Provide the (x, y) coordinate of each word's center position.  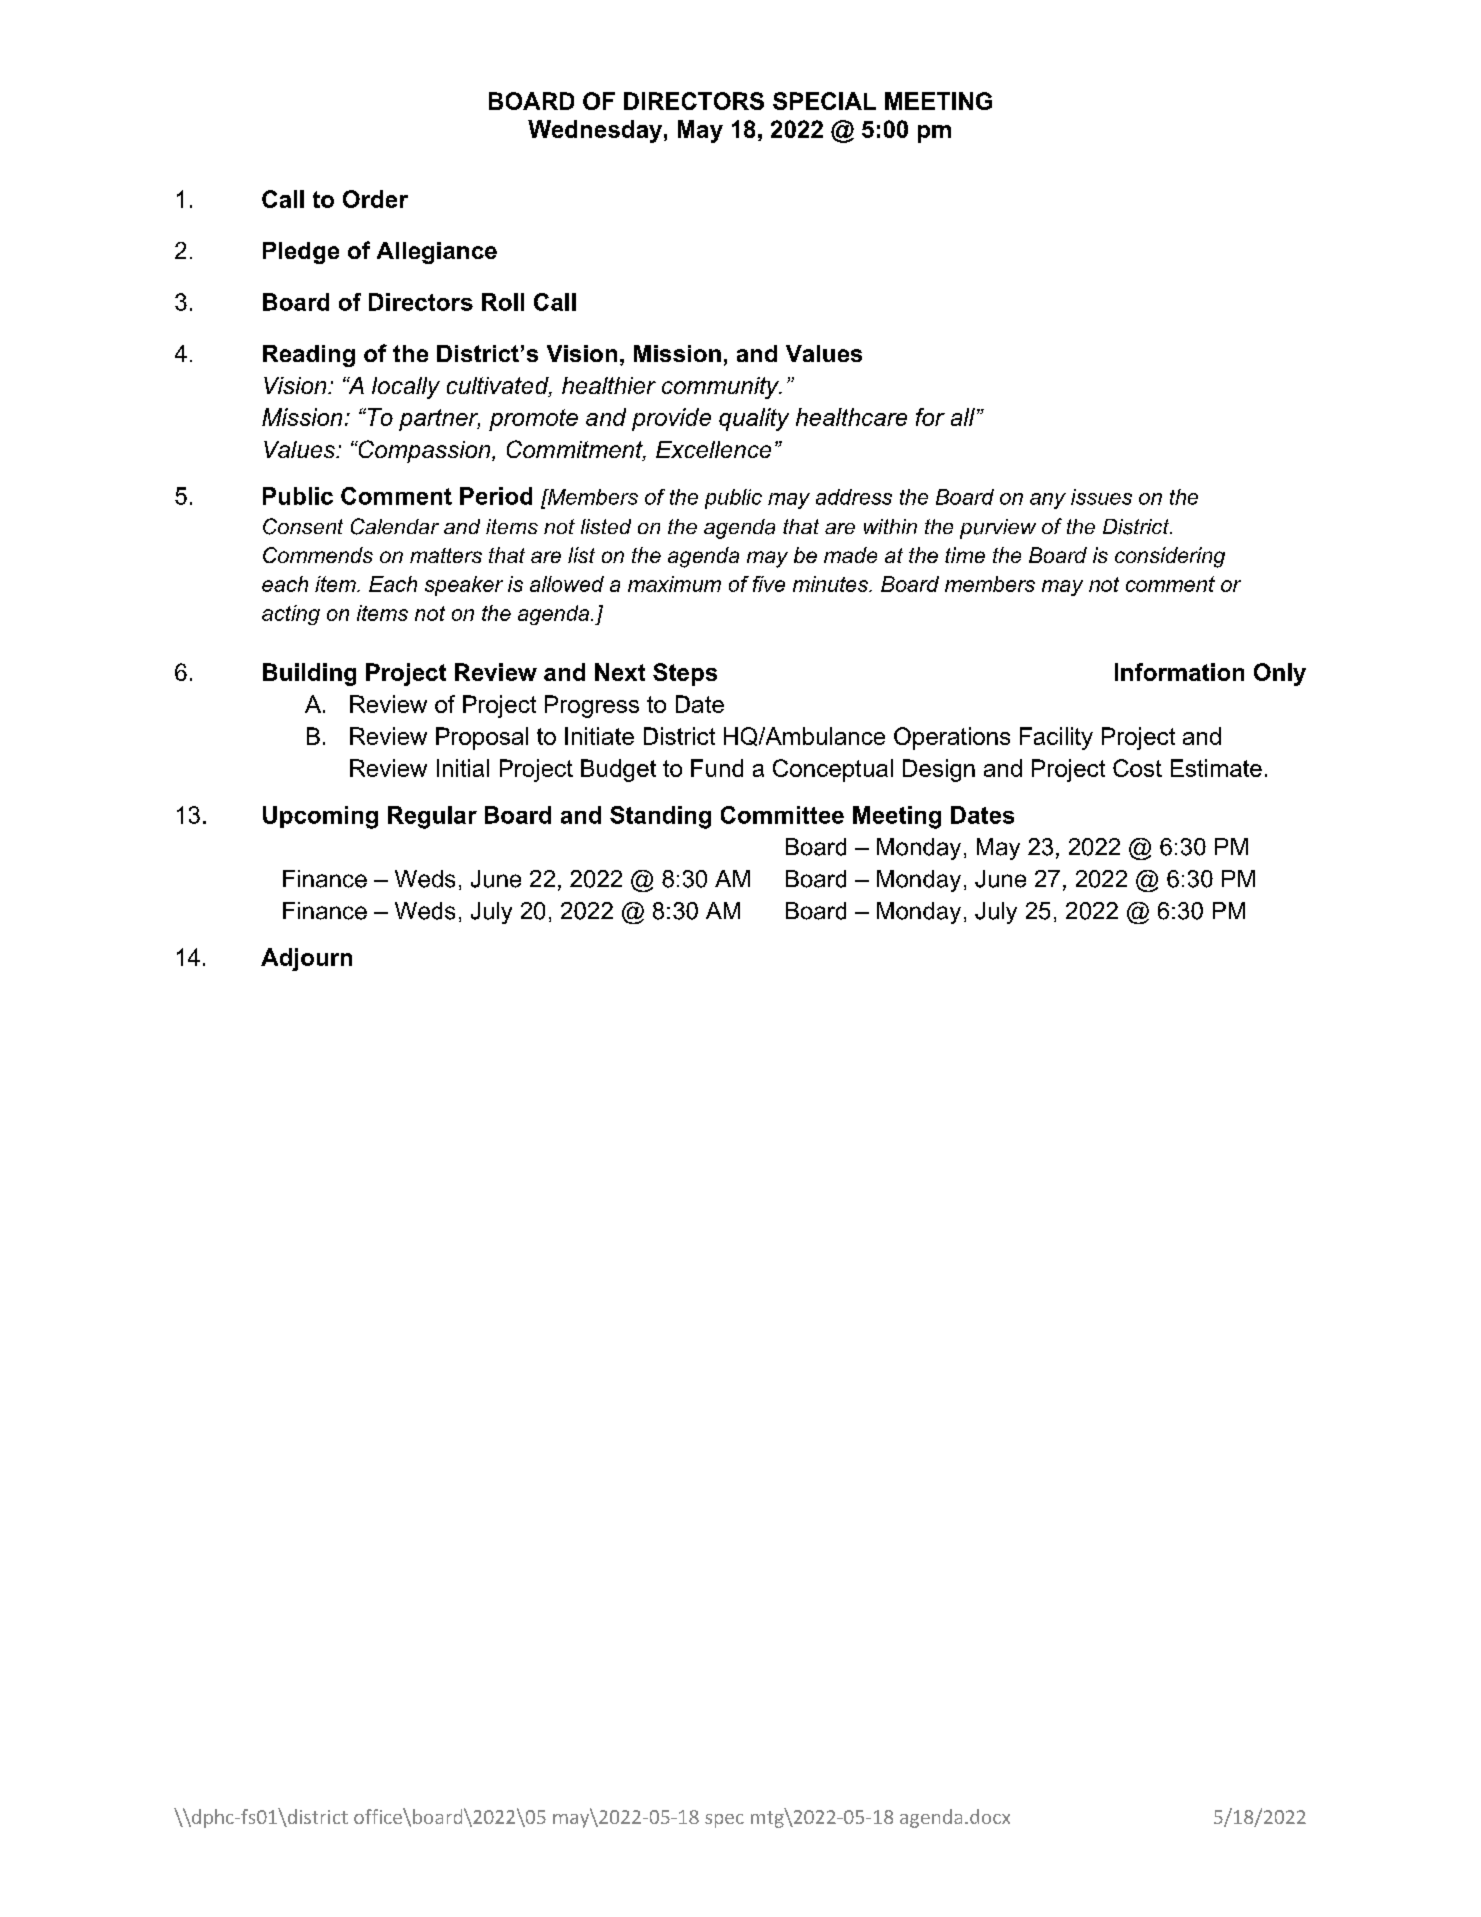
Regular (432, 817)
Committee (782, 815)
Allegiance (437, 253)
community (721, 388)
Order (375, 199)
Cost (1137, 768)
